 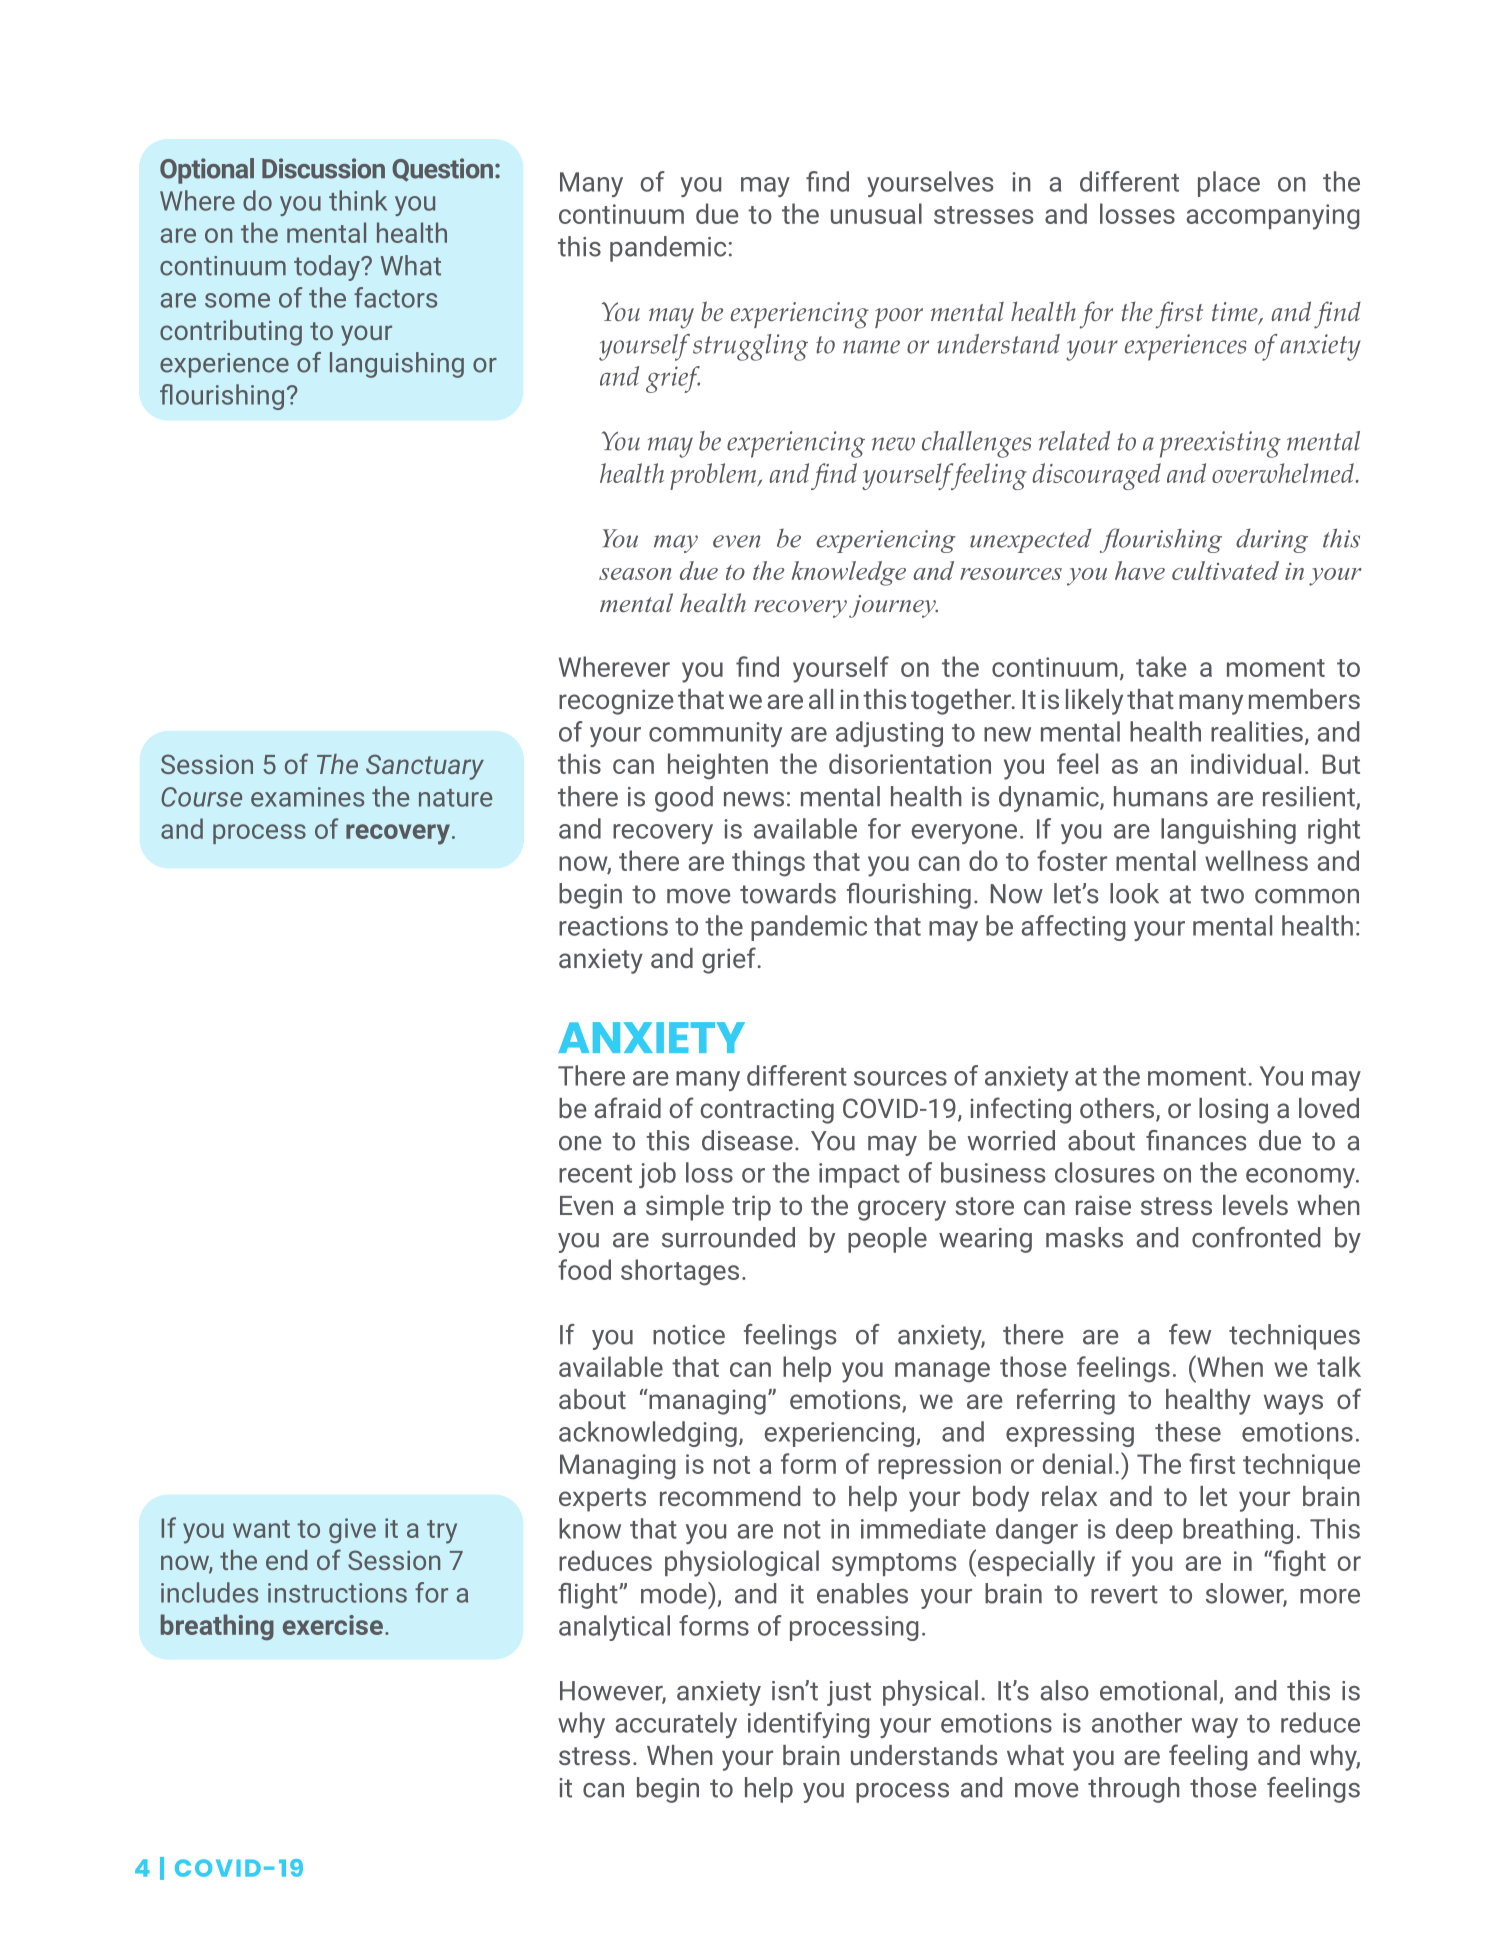 What do you see at coordinates (751, 1208) in the screenshot?
I see `trip` at bounding box center [751, 1208].
